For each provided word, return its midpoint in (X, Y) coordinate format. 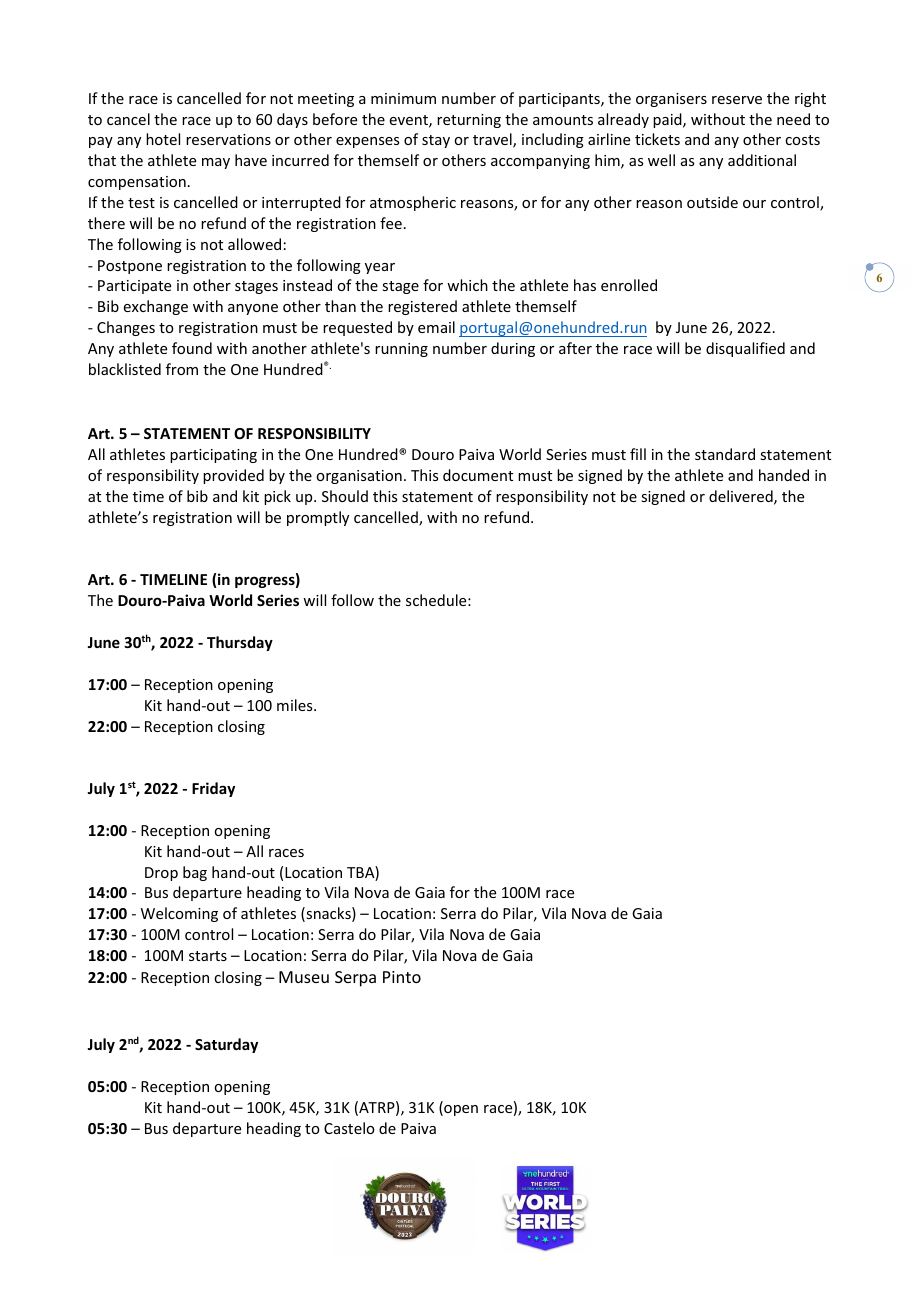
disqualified (745, 349)
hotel (163, 139)
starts (208, 956)
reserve (737, 100)
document (478, 475)
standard (725, 454)
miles (296, 705)
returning (469, 121)
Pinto (402, 977)
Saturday (226, 1045)
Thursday (240, 643)
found (192, 348)
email (436, 327)
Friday (213, 789)
